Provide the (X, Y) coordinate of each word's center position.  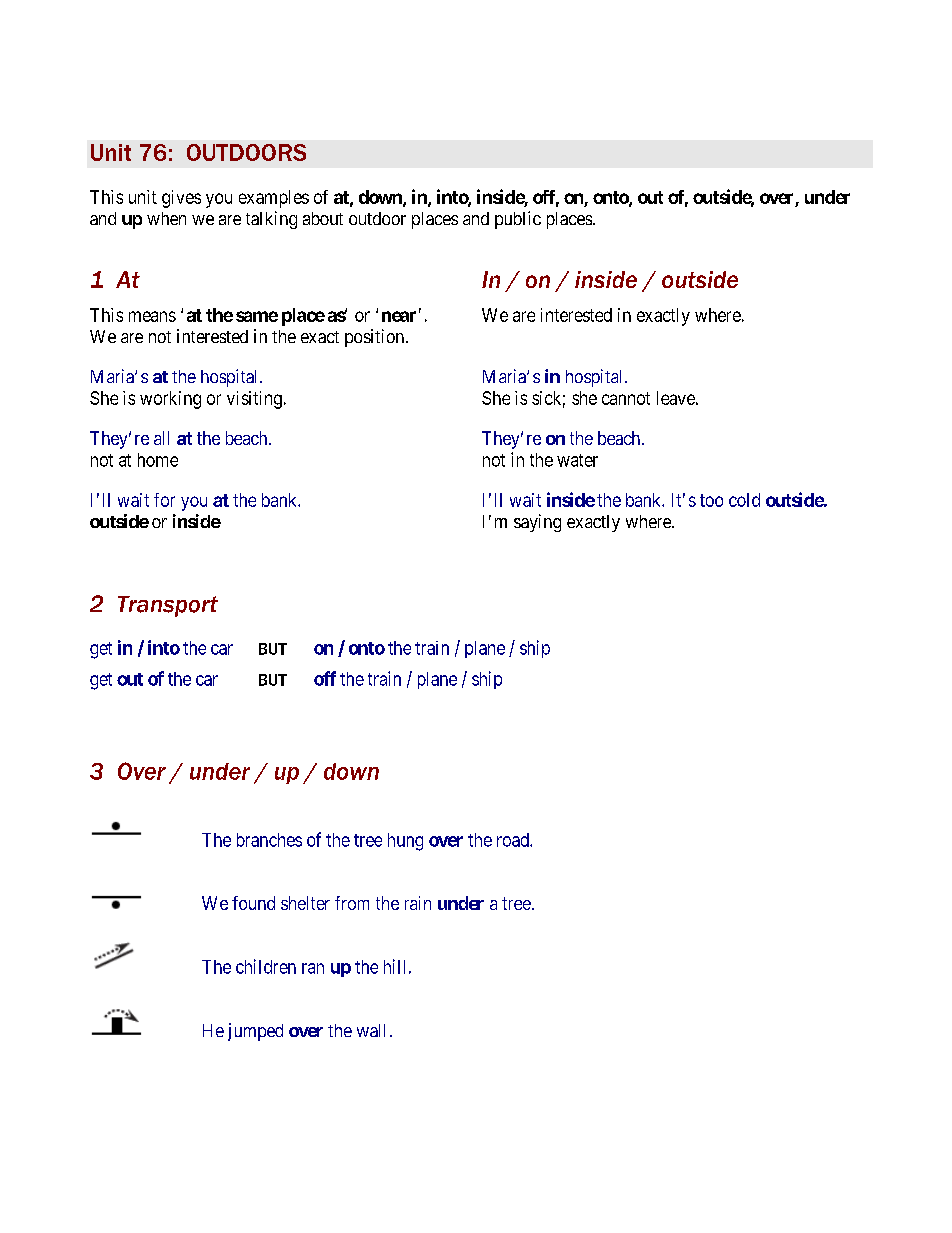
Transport (168, 606)
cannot (626, 398)
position (374, 338)
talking (271, 220)
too (711, 500)
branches (269, 840)
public (518, 220)
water (577, 460)
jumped (255, 1032)
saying (537, 523)
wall (371, 1030)
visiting (254, 400)
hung (405, 842)
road (514, 840)
